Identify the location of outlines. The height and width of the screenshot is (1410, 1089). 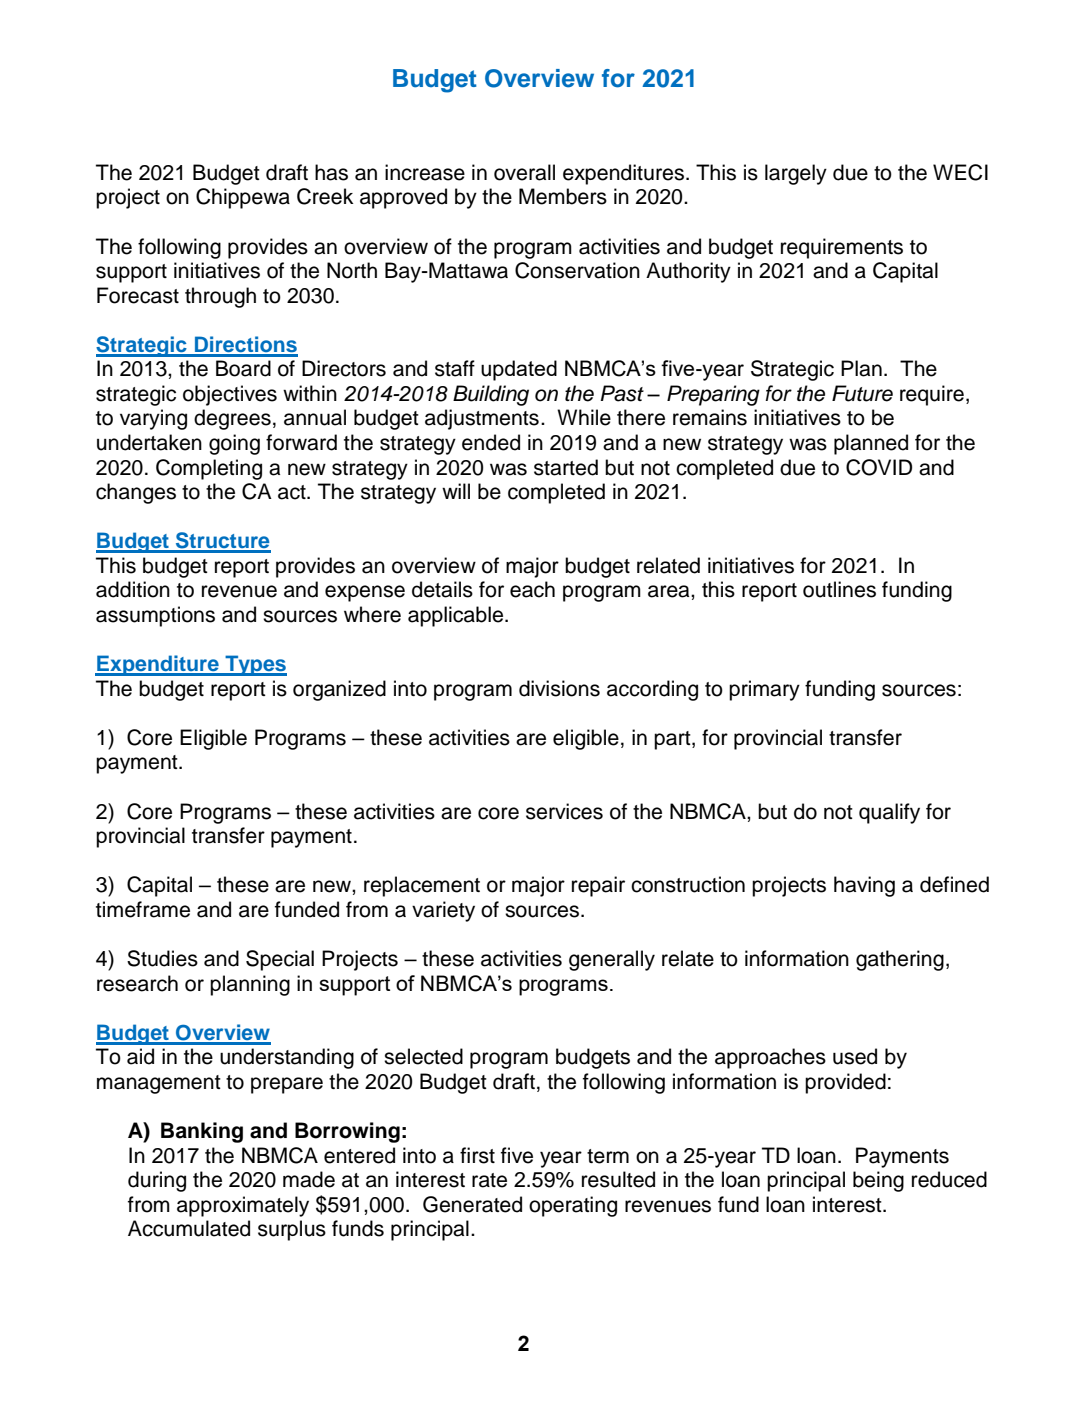
(839, 589).
